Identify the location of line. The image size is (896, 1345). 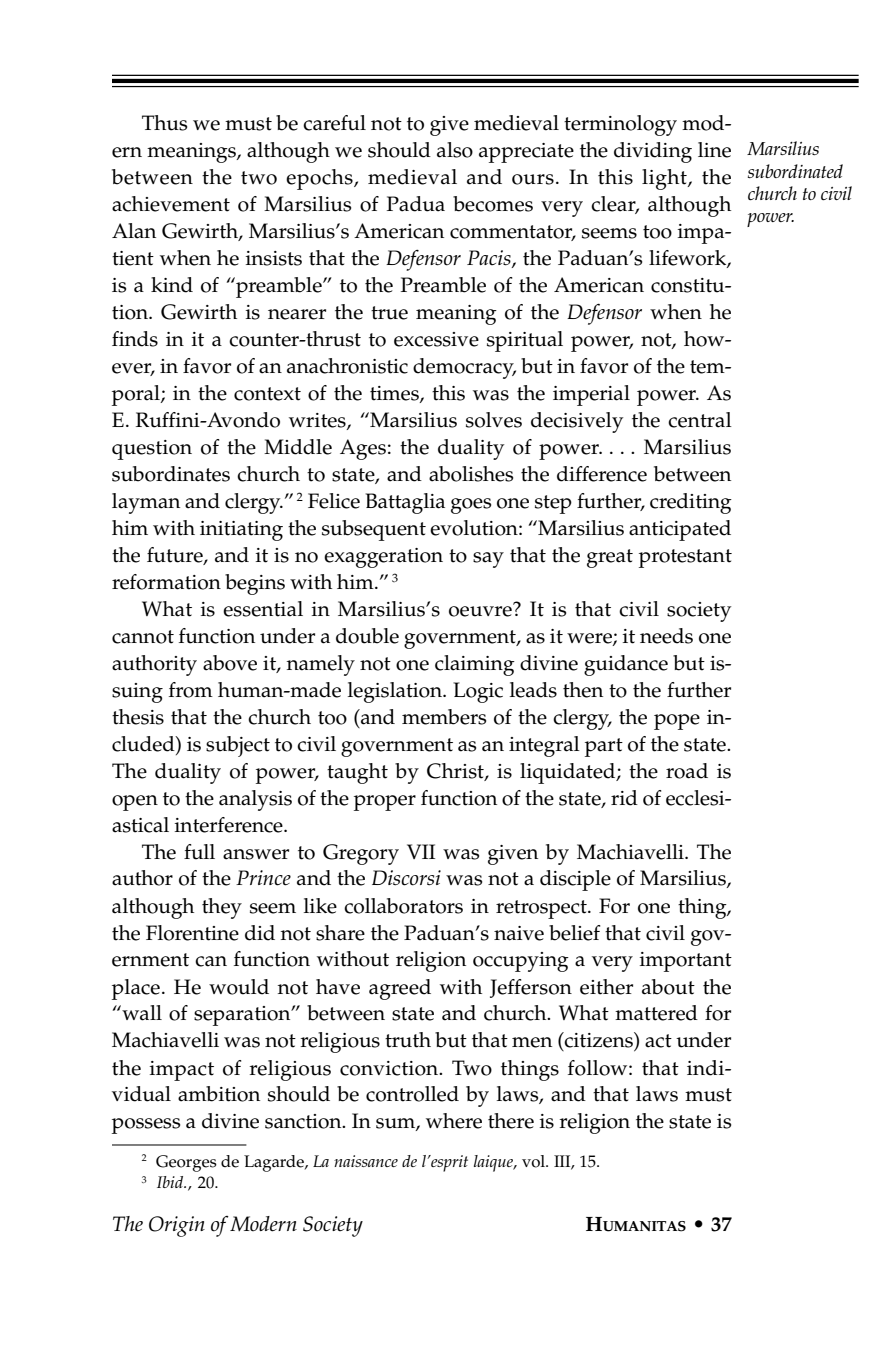
(714, 150).
